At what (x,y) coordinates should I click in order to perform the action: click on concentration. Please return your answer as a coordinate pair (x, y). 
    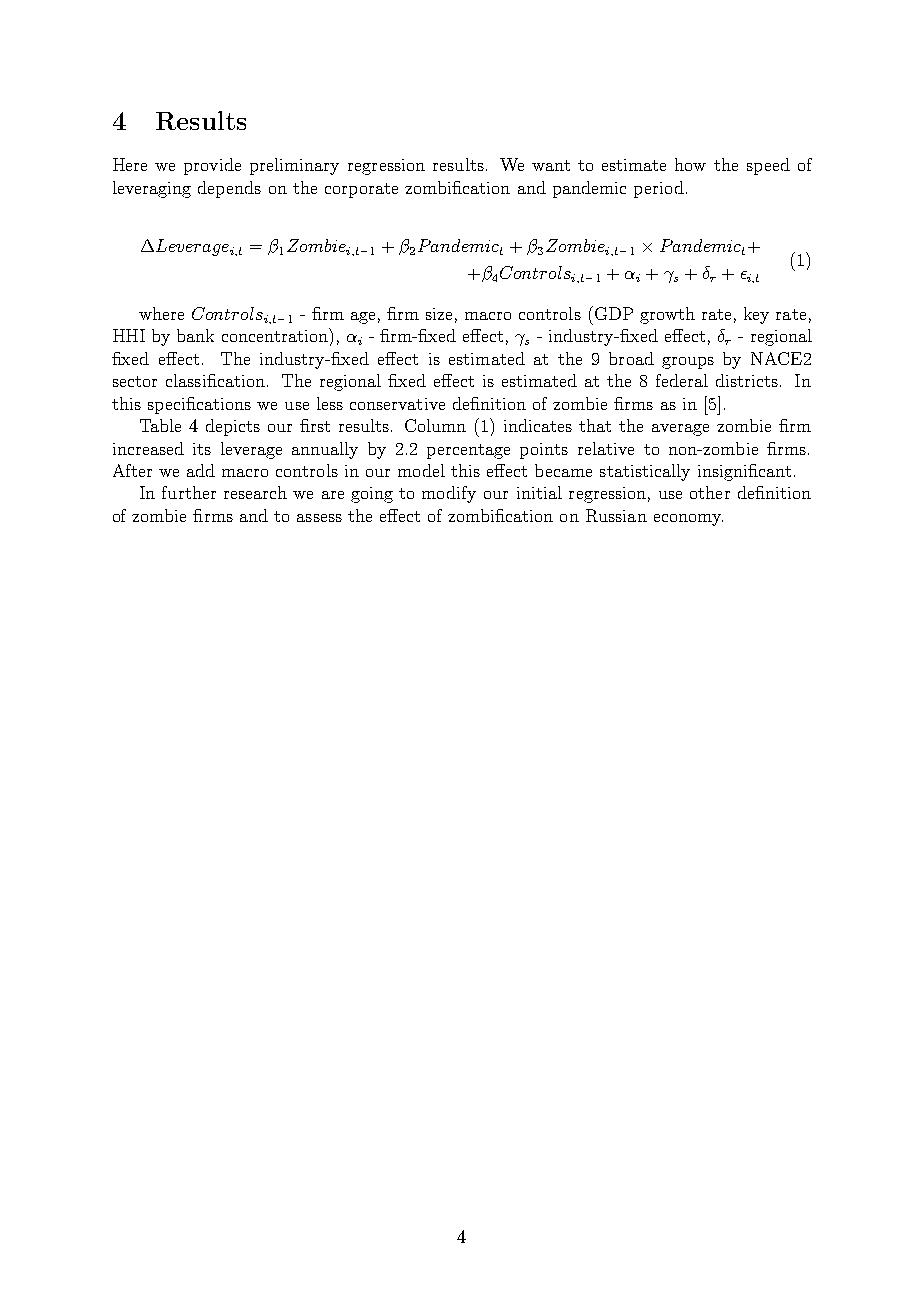
    Looking at the image, I should click on (276, 335).
